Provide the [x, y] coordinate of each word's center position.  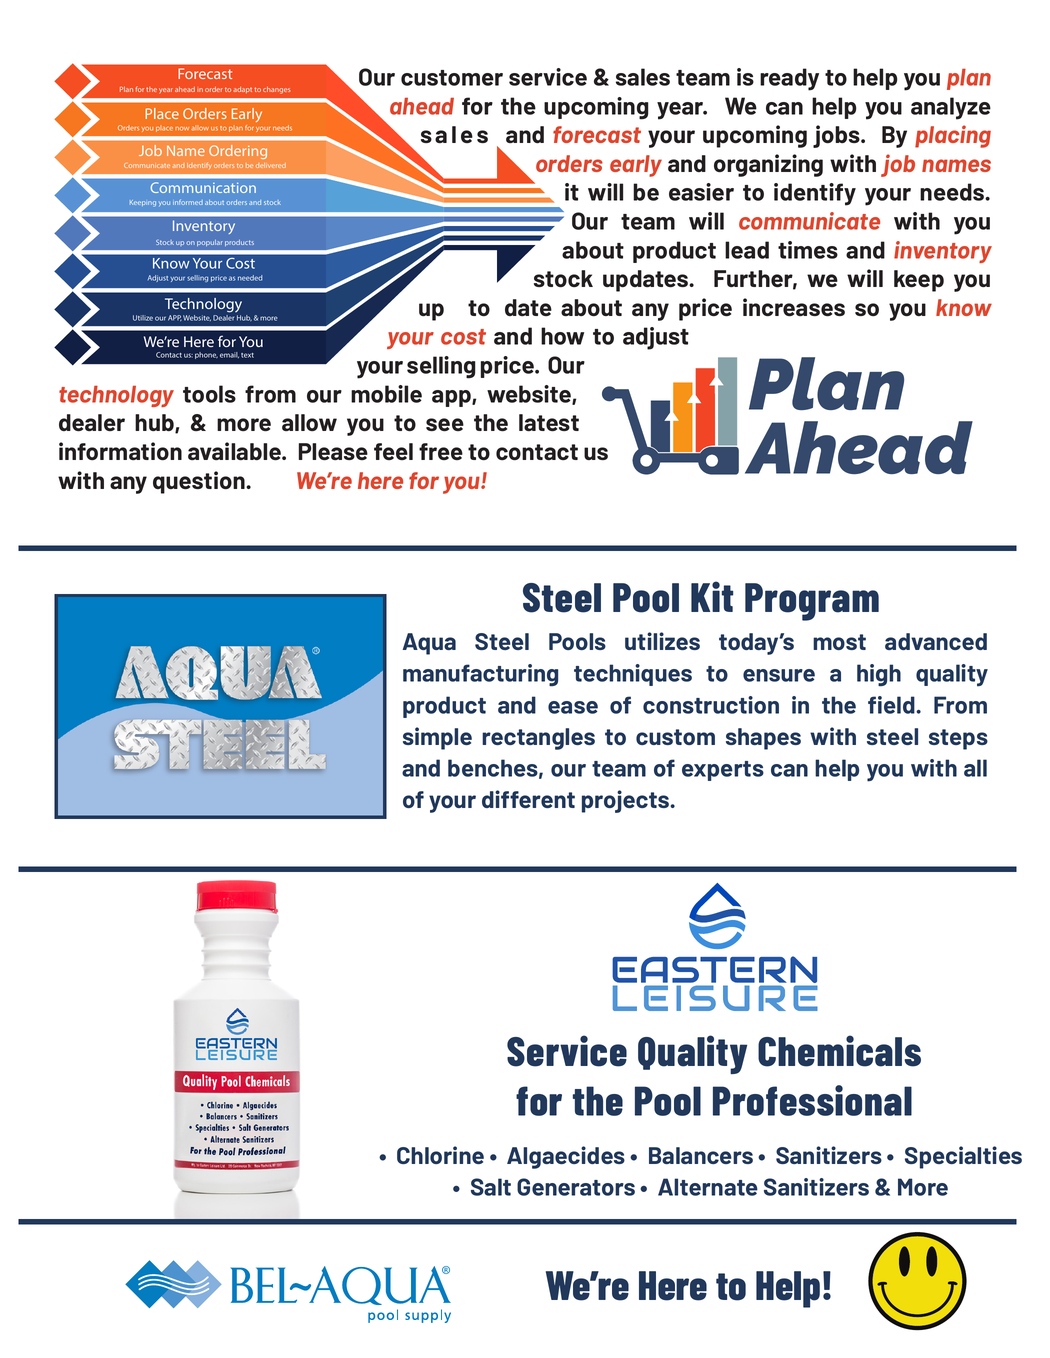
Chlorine [440, 1155]
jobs [837, 136]
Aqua [429, 644]
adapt [242, 90]
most [839, 642]
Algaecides [566, 1157]
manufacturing [480, 675]
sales [643, 77]
